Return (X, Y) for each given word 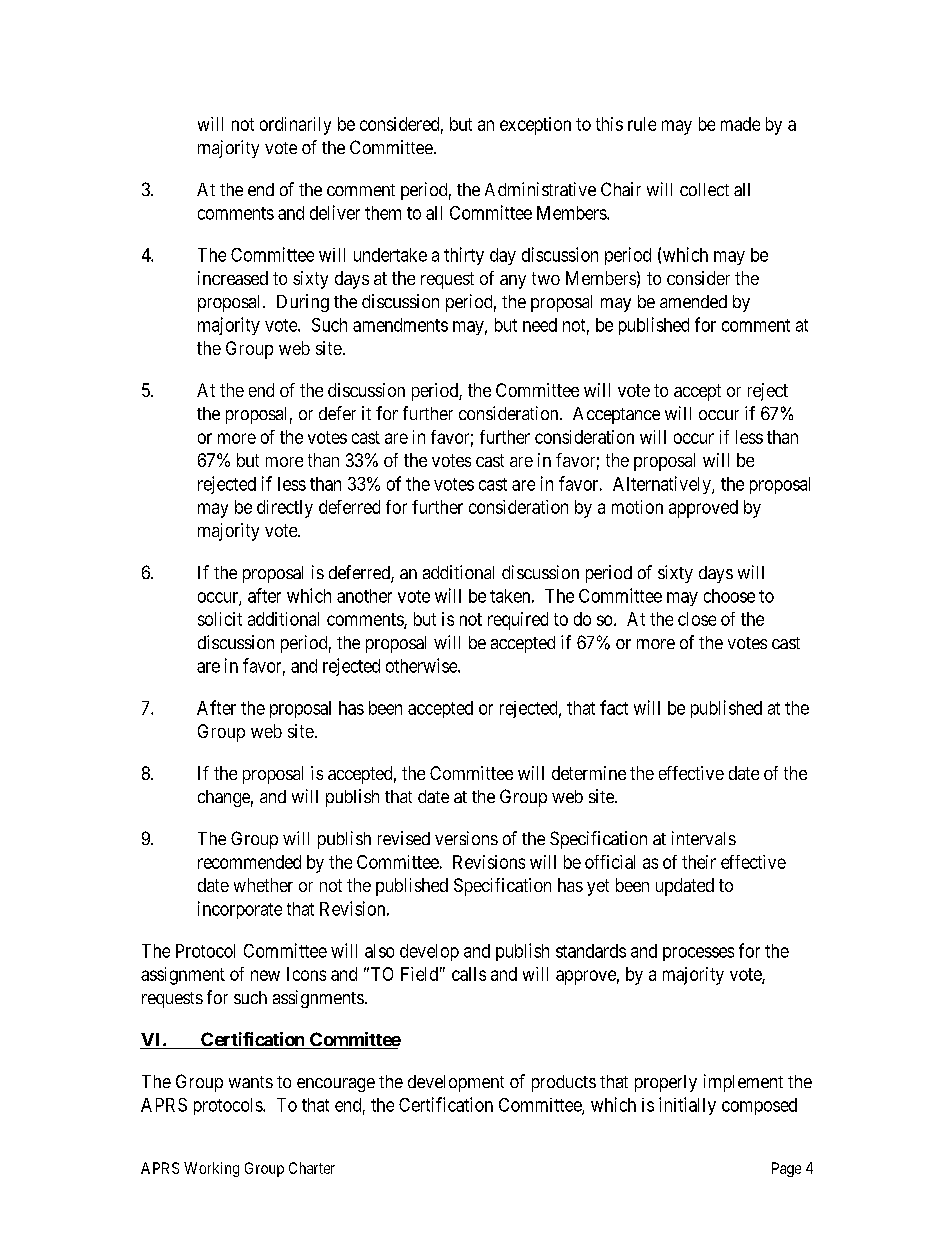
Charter (312, 1168)
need (540, 325)
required (518, 621)
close (697, 619)
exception (535, 126)
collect (704, 189)
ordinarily (295, 126)
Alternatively (663, 485)
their (699, 862)
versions (466, 838)
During (303, 303)
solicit (220, 619)
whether (263, 885)
